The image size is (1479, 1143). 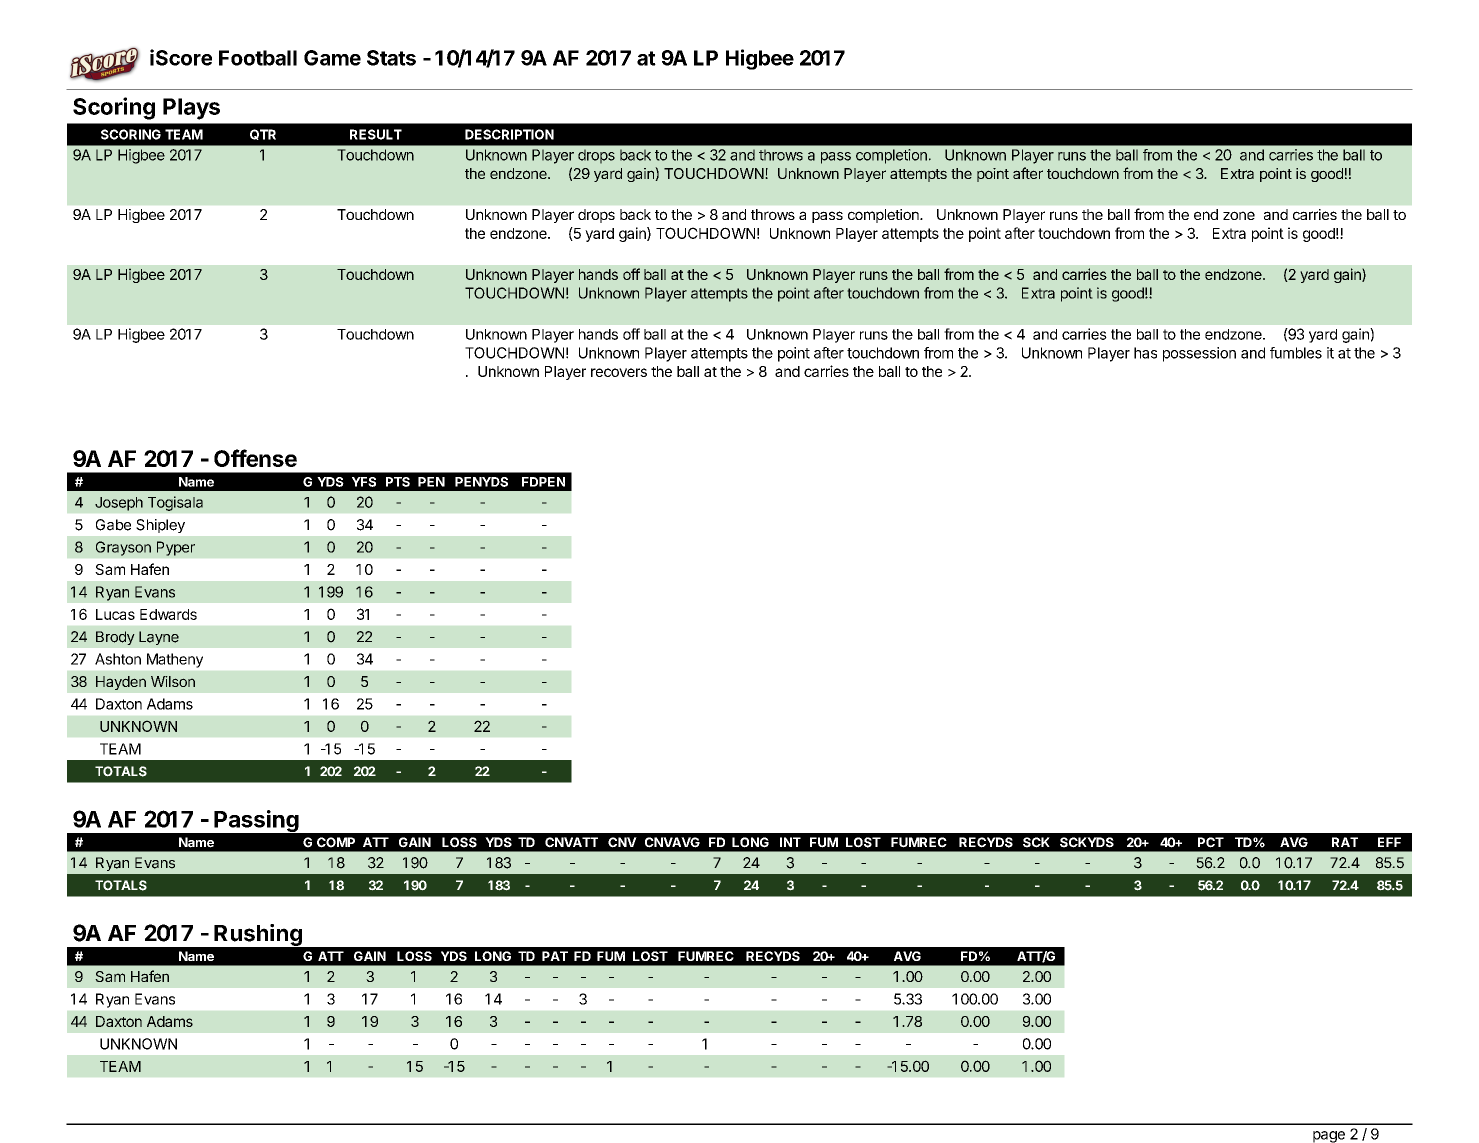 I want to click on DESCRIPTION, so click(x=509, y=134).
